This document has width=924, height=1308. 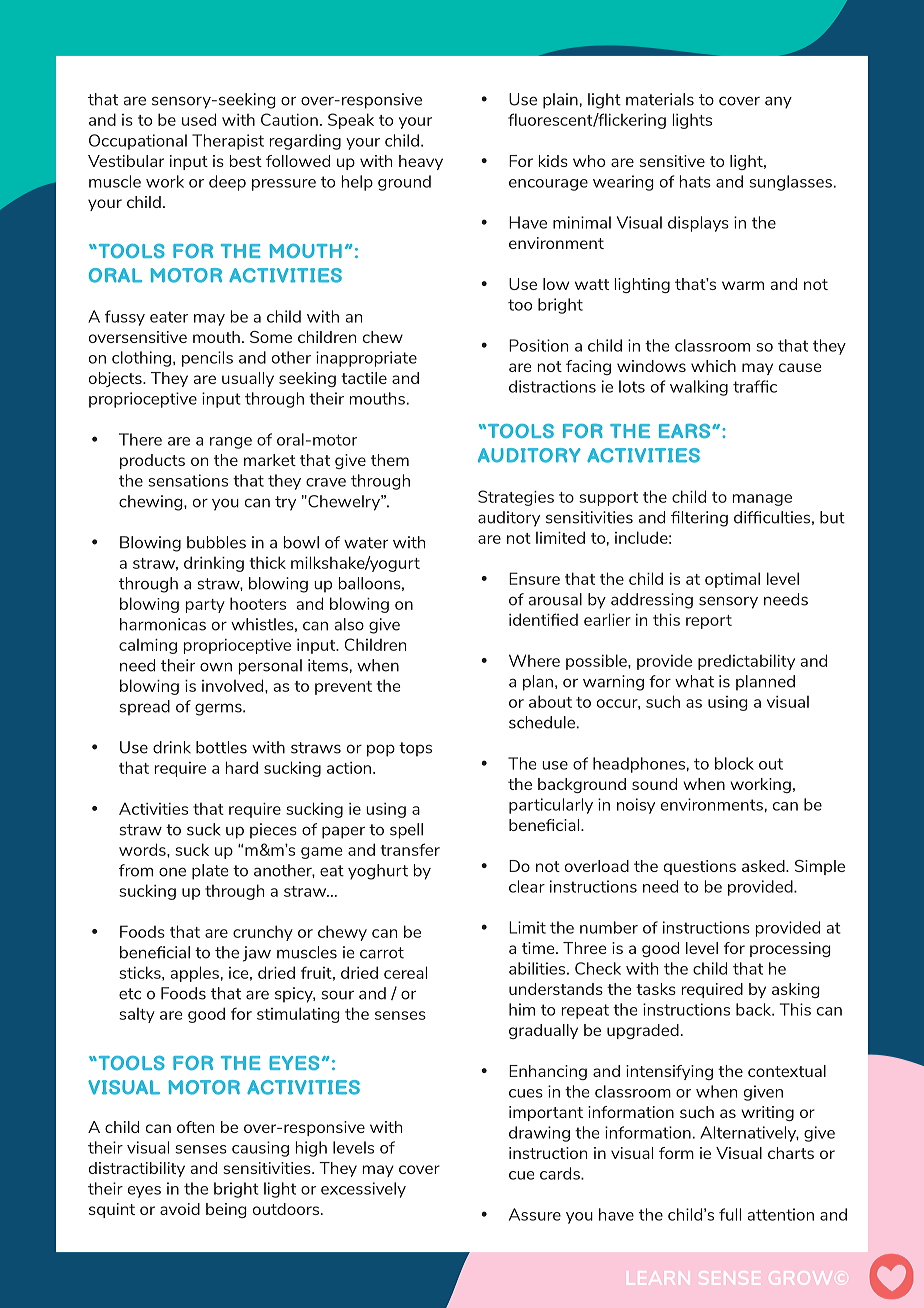 What do you see at coordinates (764, 866) in the document?
I see `asked` at bounding box center [764, 866].
